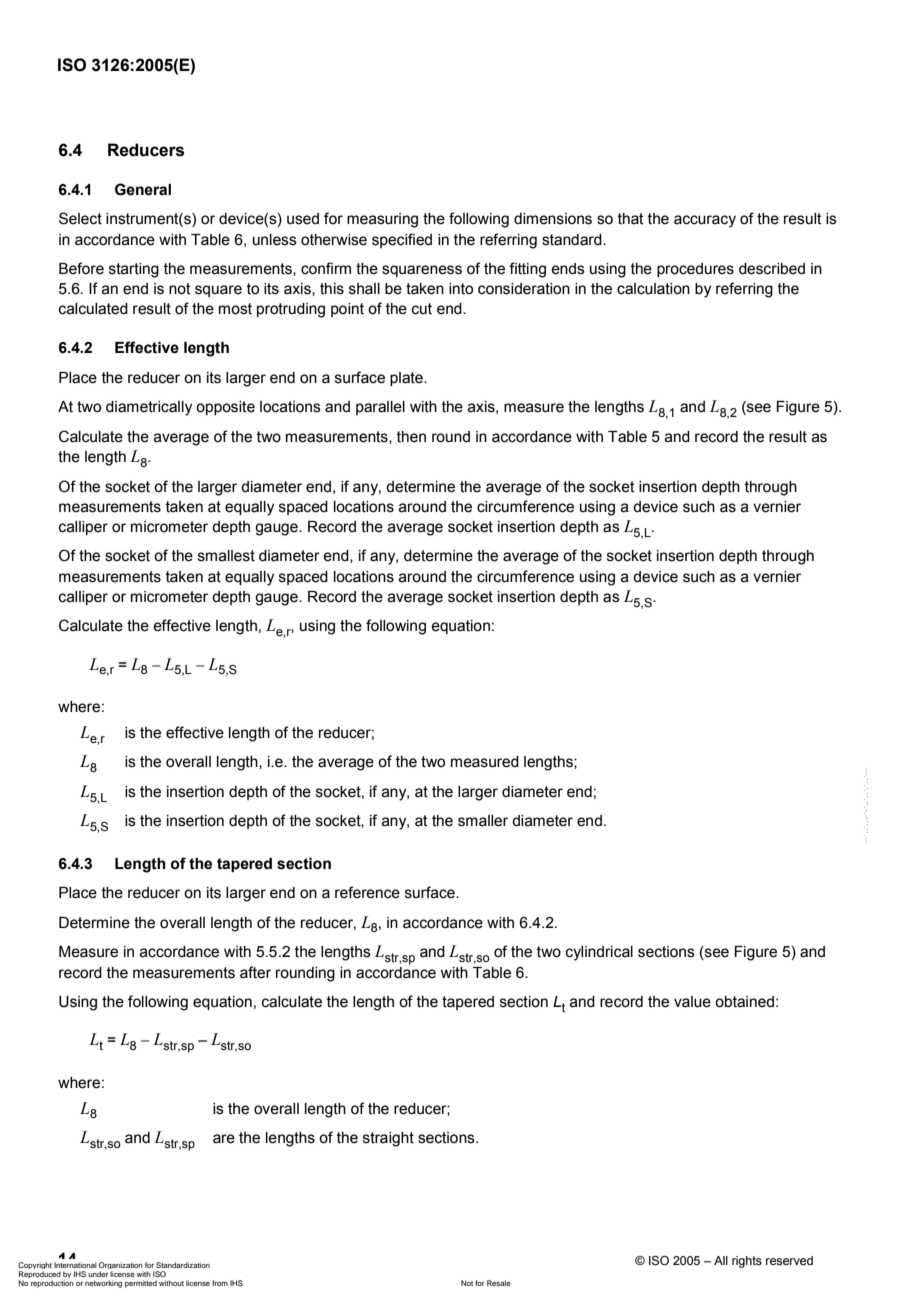 The image size is (924, 1308). I want to click on calculation, so click(653, 289).
